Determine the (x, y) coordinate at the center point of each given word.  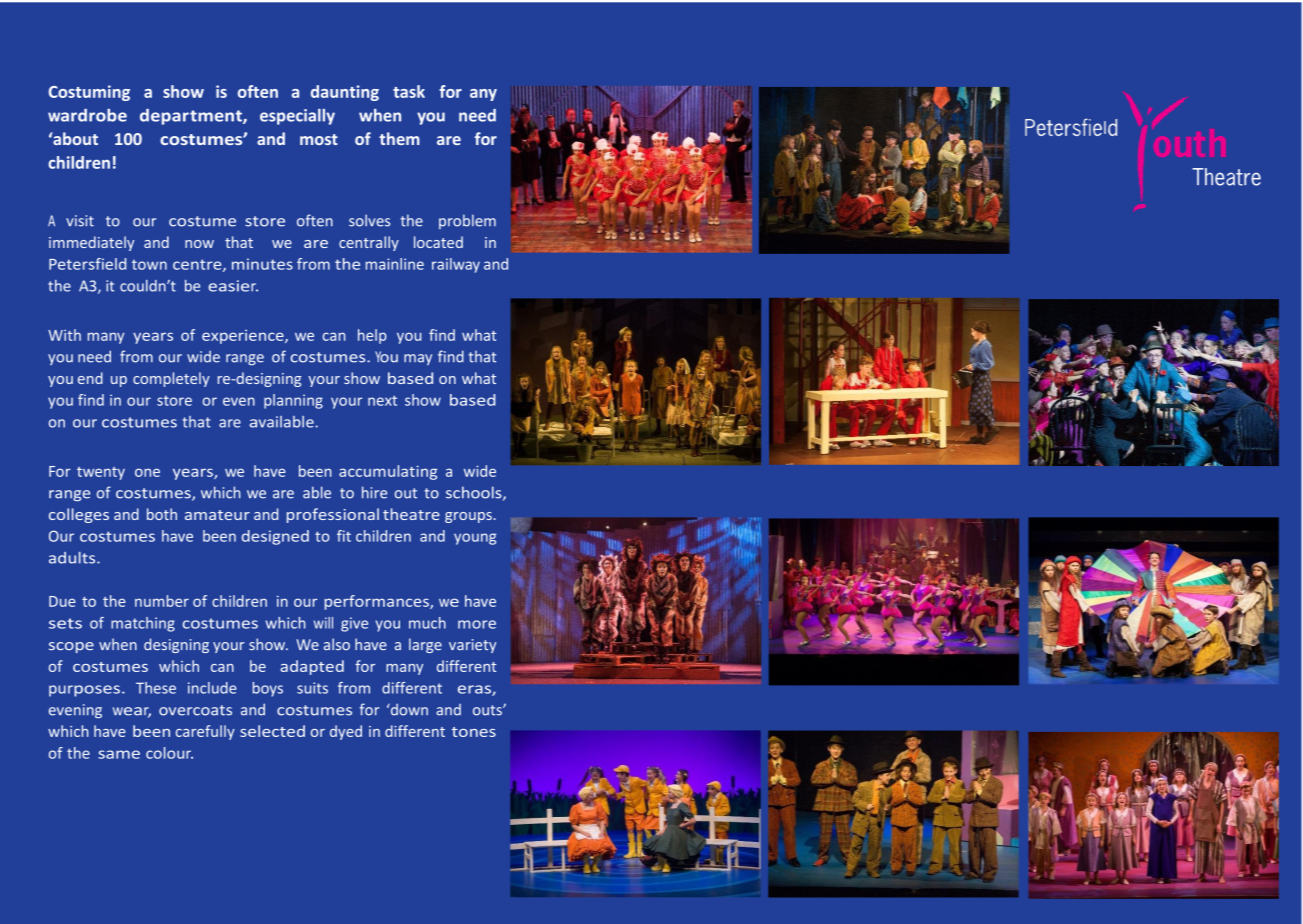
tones (474, 732)
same (119, 754)
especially (297, 117)
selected (272, 731)
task (409, 91)
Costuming (89, 93)
